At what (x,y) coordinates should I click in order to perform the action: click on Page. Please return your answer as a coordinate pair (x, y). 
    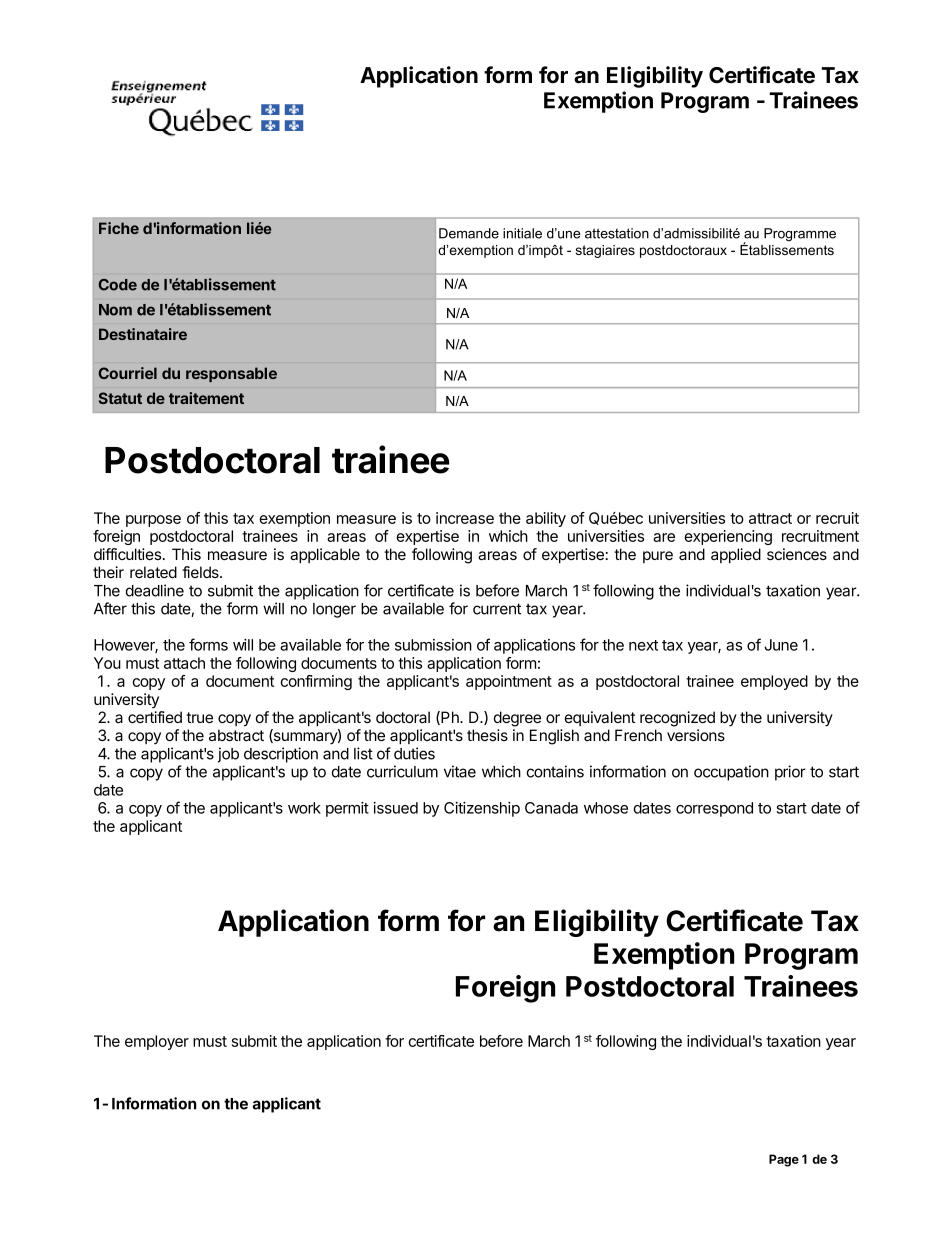
    Looking at the image, I should click on (784, 1160).
